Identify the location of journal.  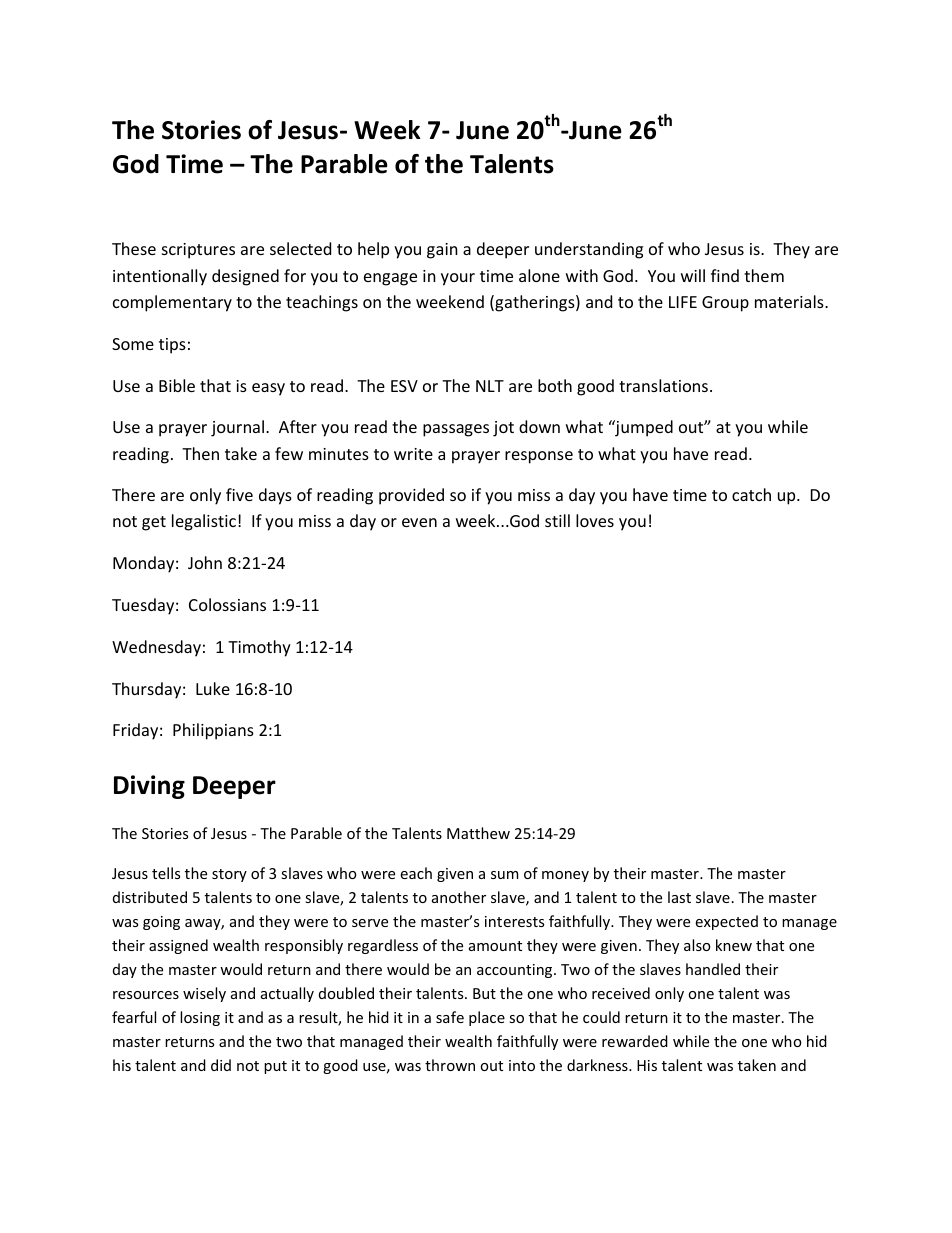
(239, 428).
